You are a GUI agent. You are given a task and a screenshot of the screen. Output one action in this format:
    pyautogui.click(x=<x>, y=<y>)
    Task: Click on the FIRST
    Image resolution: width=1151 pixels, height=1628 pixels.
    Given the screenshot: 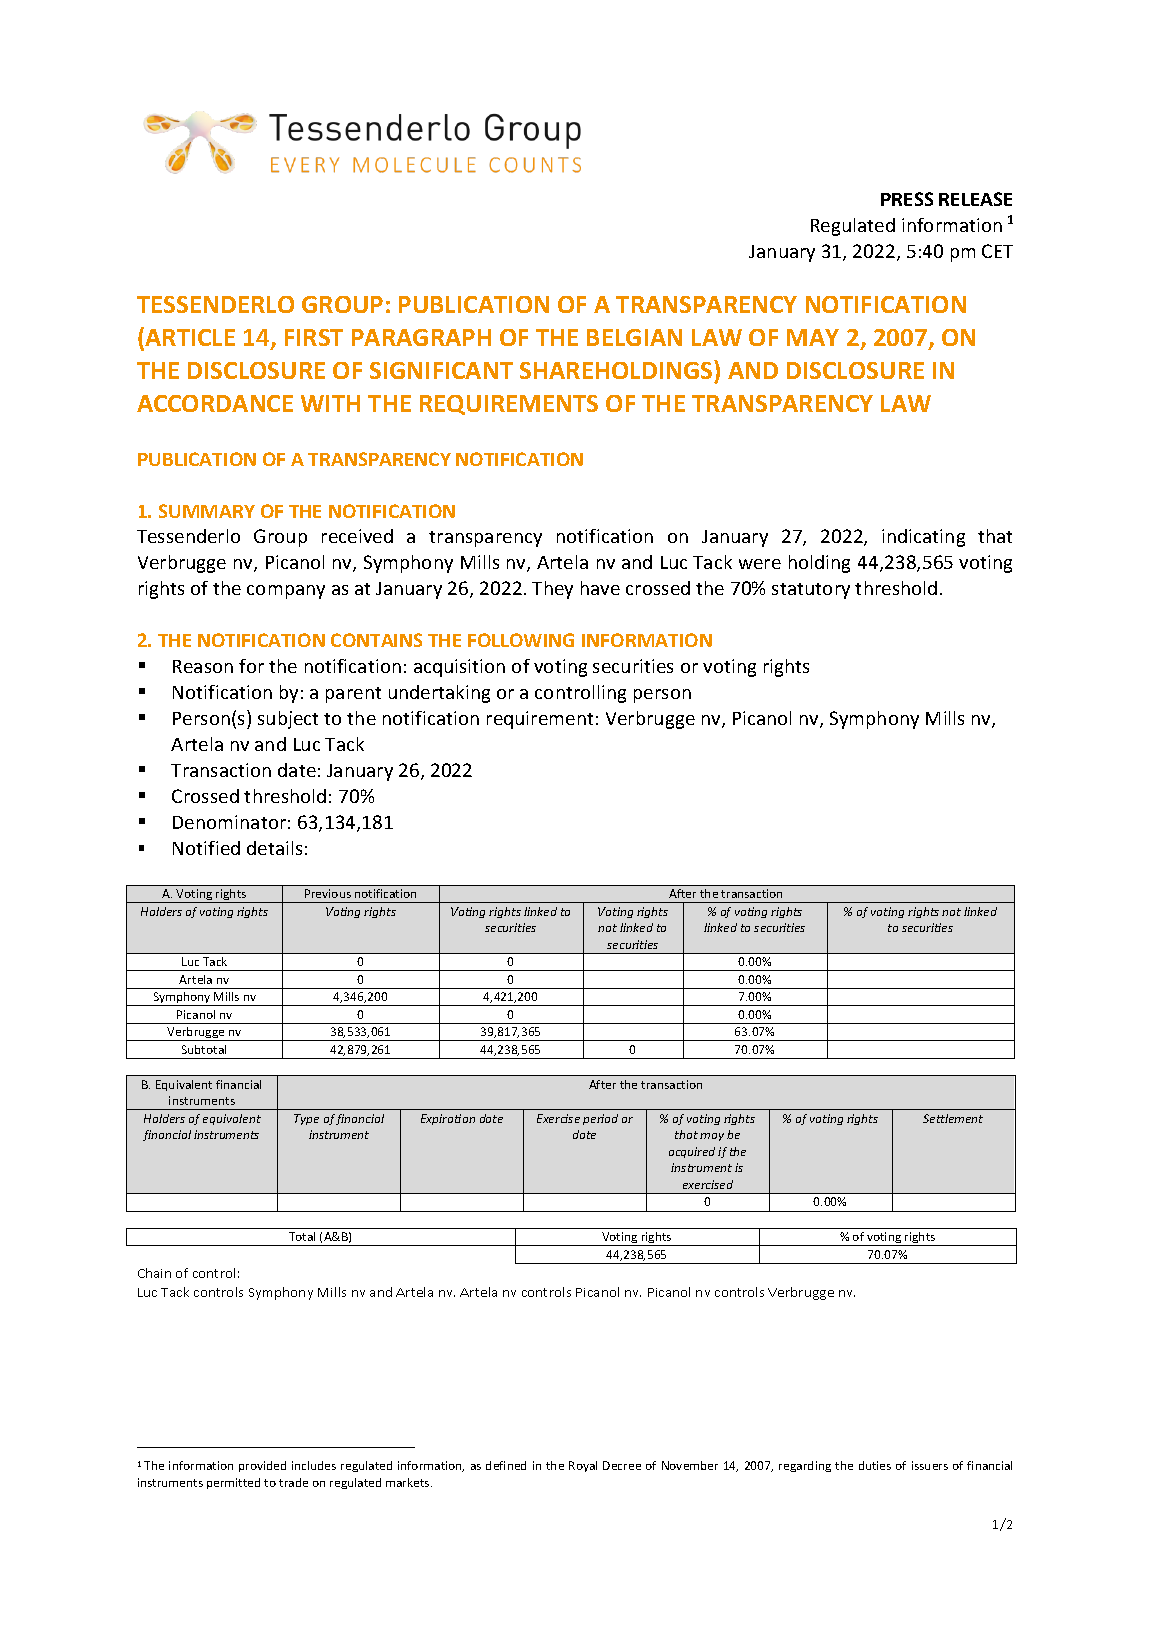 What is the action you would take?
    pyautogui.click(x=314, y=337)
